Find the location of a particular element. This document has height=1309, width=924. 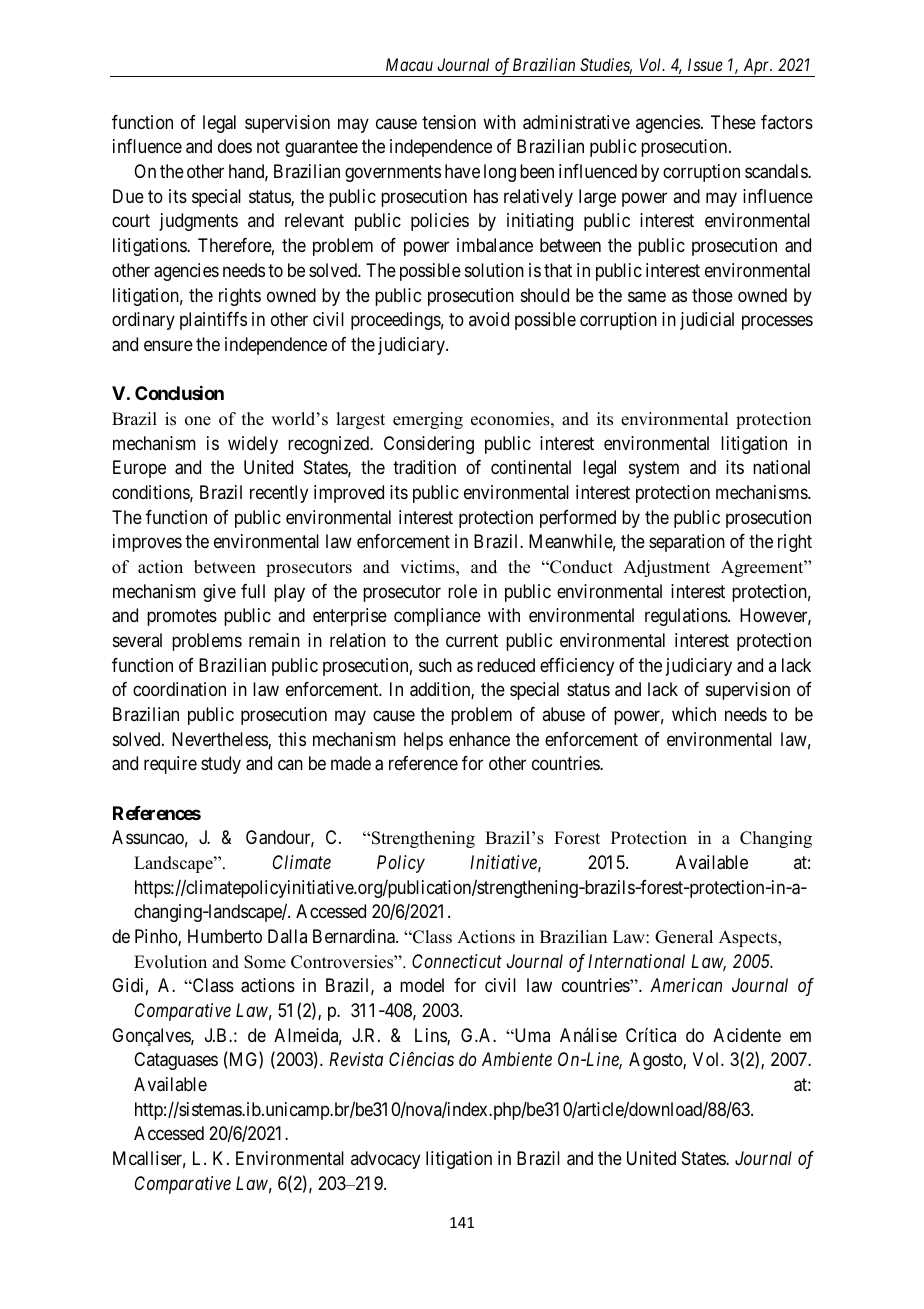

tension is located at coordinates (449, 122).
